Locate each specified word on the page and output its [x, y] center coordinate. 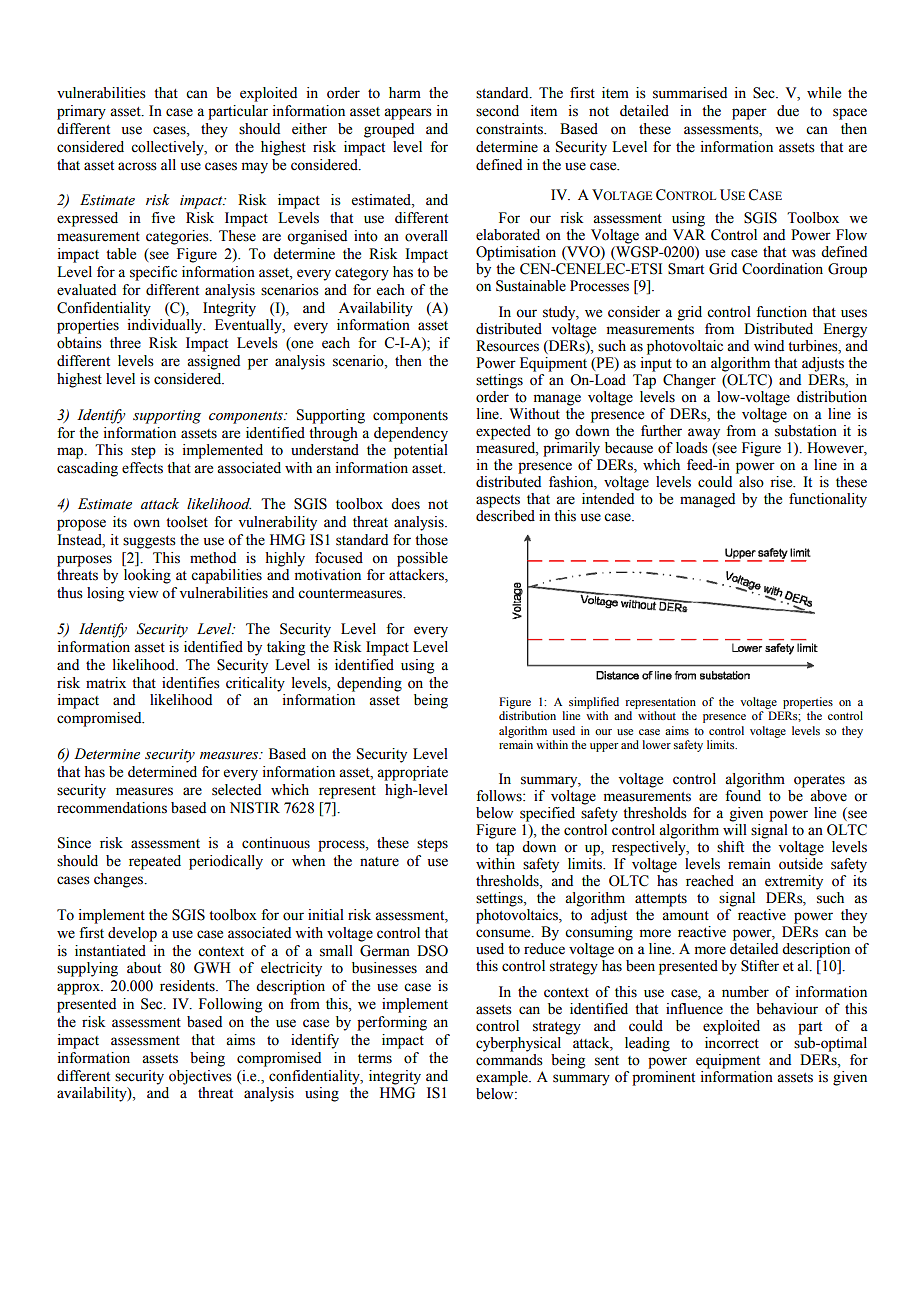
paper [749, 114]
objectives [200, 1077]
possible [422, 559]
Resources [507, 346]
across [137, 166]
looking [147, 576]
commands [509, 1058]
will [735, 828]
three [125, 343]
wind [769, 345]
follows [500, 796]
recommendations [112, 808]
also [751, 482]
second [497, 111]
